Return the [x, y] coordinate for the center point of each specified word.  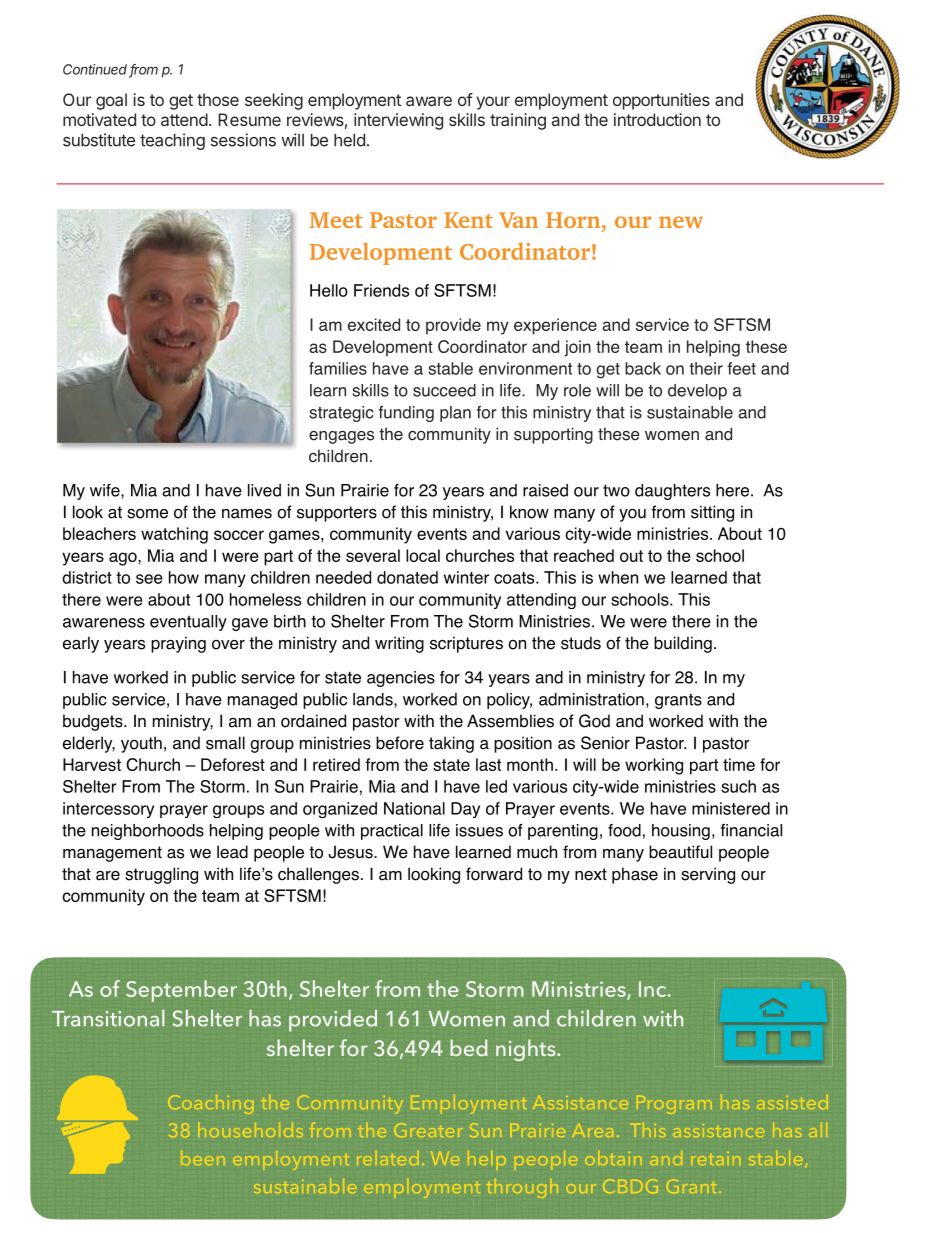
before [400, 743]
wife [106, 491]
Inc [654, 989]
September [181, 991]
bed [468, 1047]
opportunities [661, 101]
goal [111, 101]
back [643, 368]
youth [141, 744]
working [654, 766]
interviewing [398, 121]
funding [406, 414]
